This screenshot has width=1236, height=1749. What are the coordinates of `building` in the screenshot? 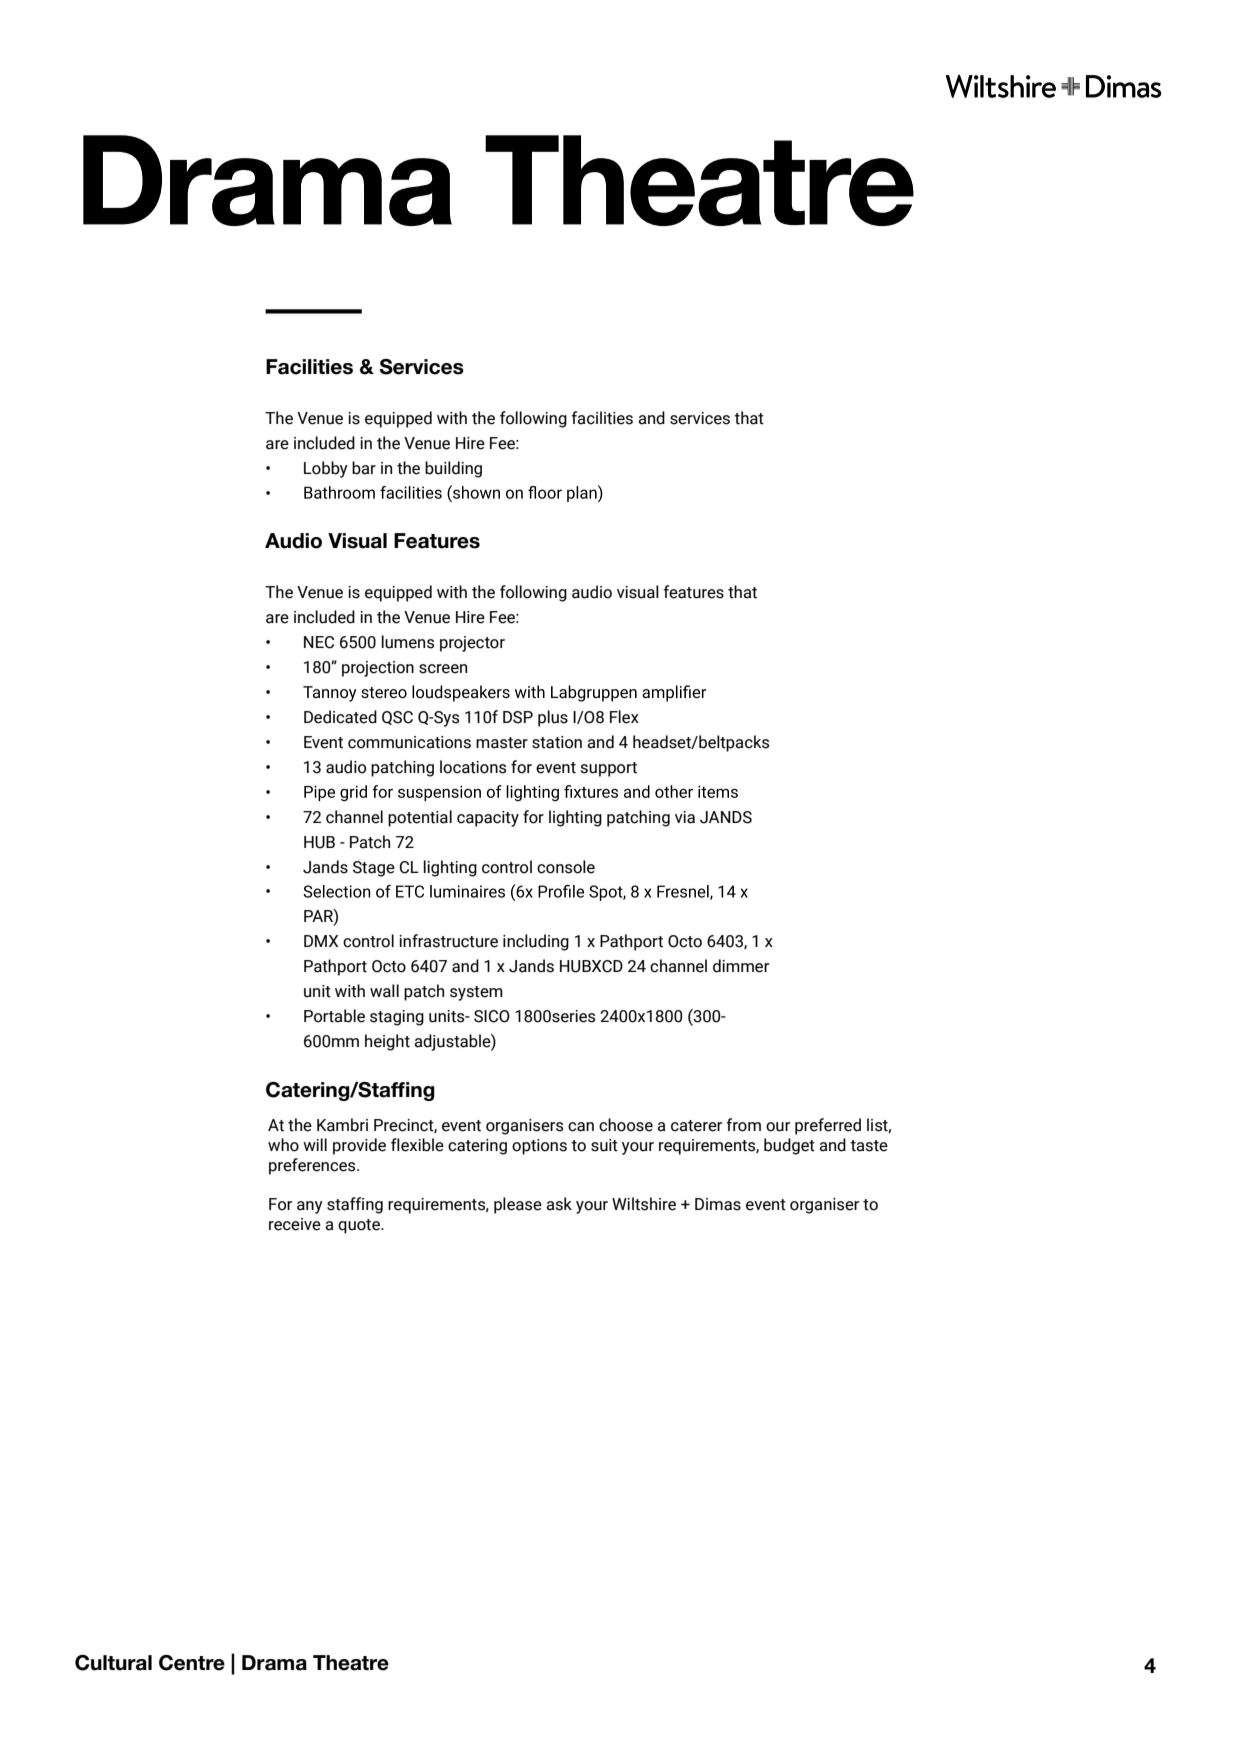 It's located at (453, 469).
